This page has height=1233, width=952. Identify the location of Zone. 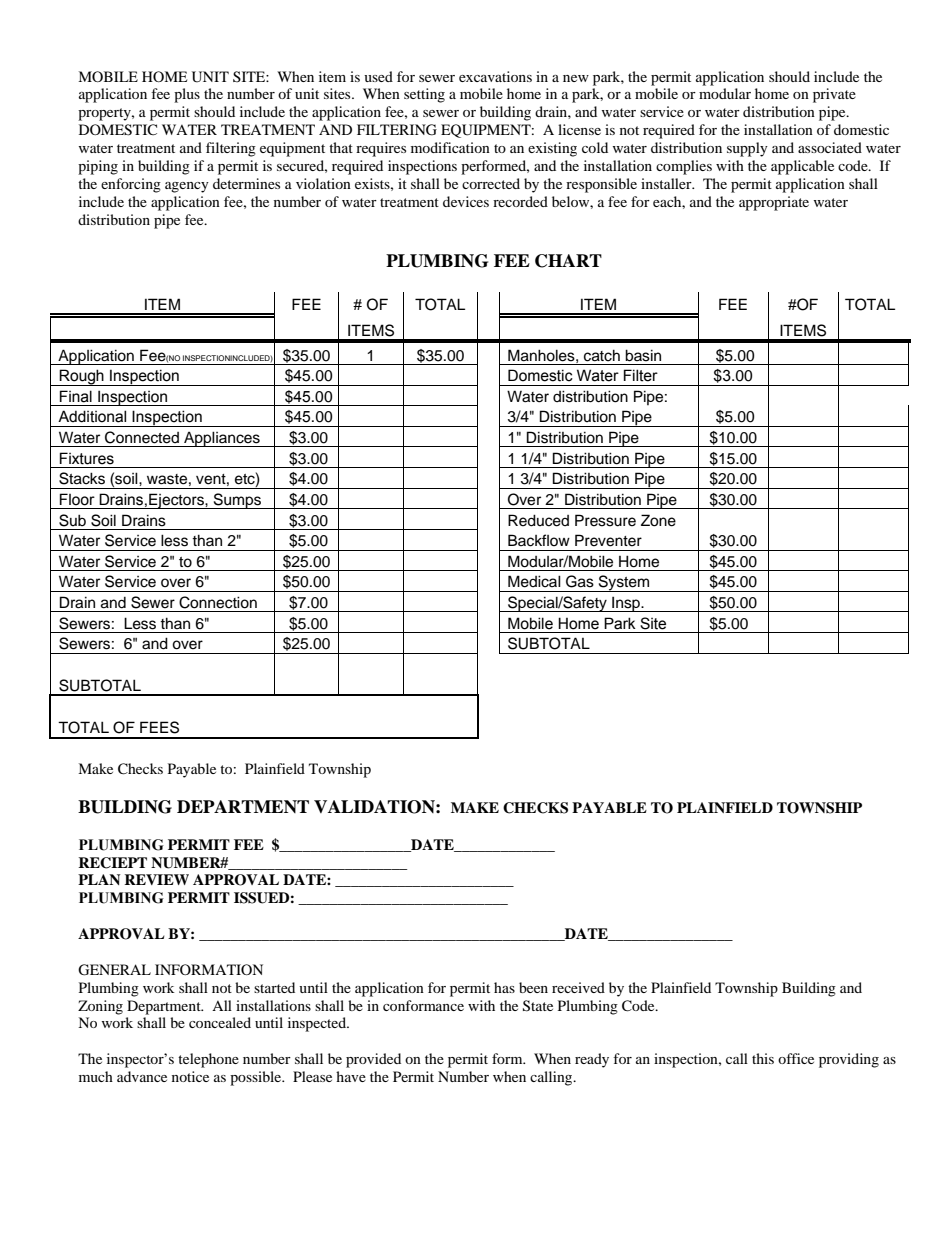
(658, 520).
